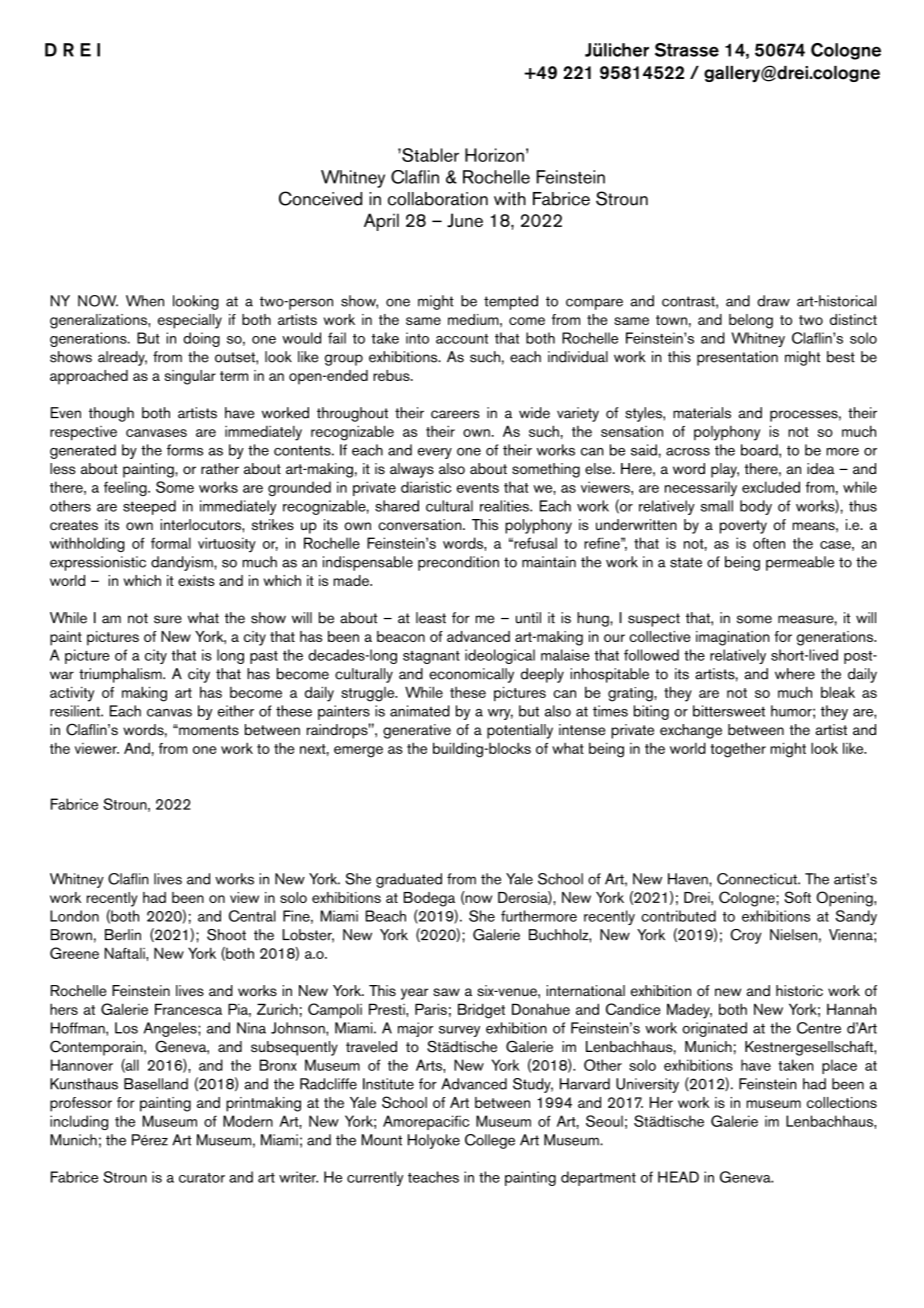 This image has width=924, height=1308. What do you see at coordinates (421, 525) in the image?
I see `conversation` at bounding box center [421, 525].
